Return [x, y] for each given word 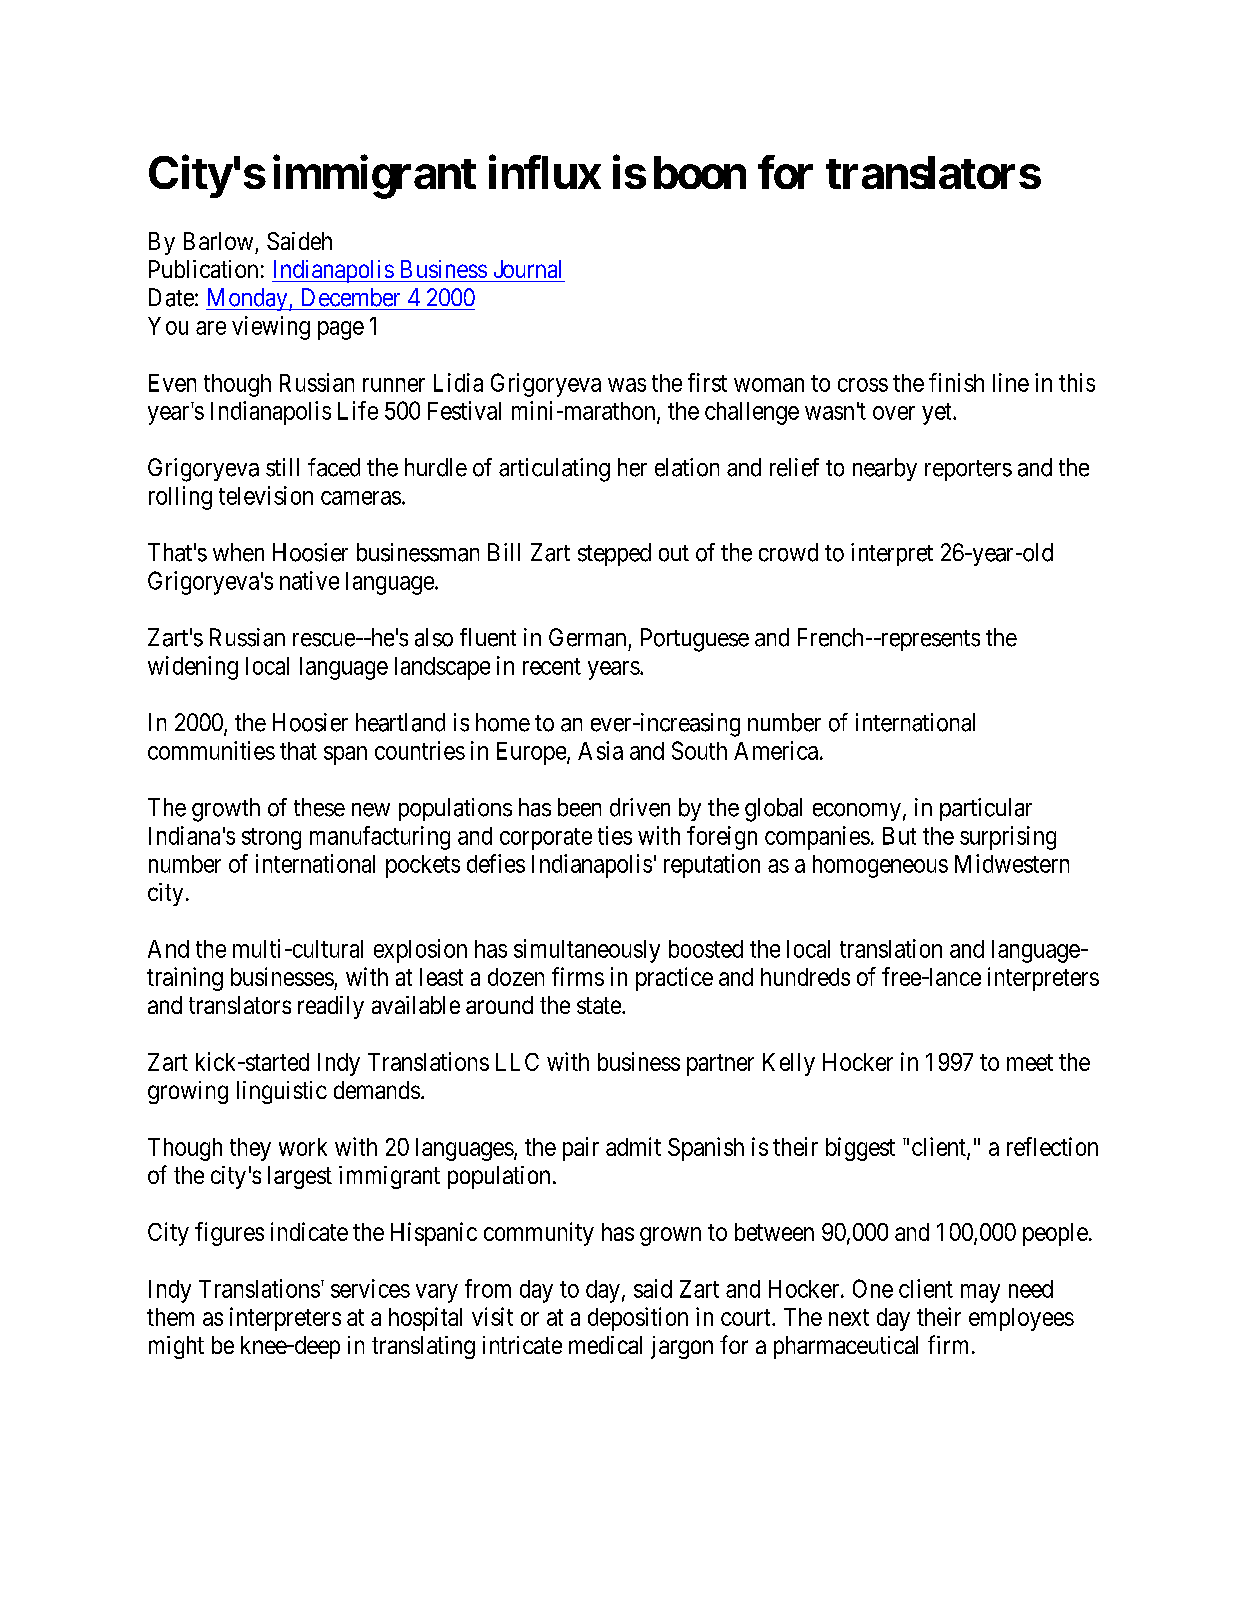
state [600, 1005]
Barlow [218, 241]
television [266, 495]
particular [986, 809]
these [319, 807]
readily [331, 1007]
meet [1030, 1062]
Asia [600, 750]
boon [700, 172]
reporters [968, 470]
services [370, 1288]
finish [956, 382]
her [632, 467]
